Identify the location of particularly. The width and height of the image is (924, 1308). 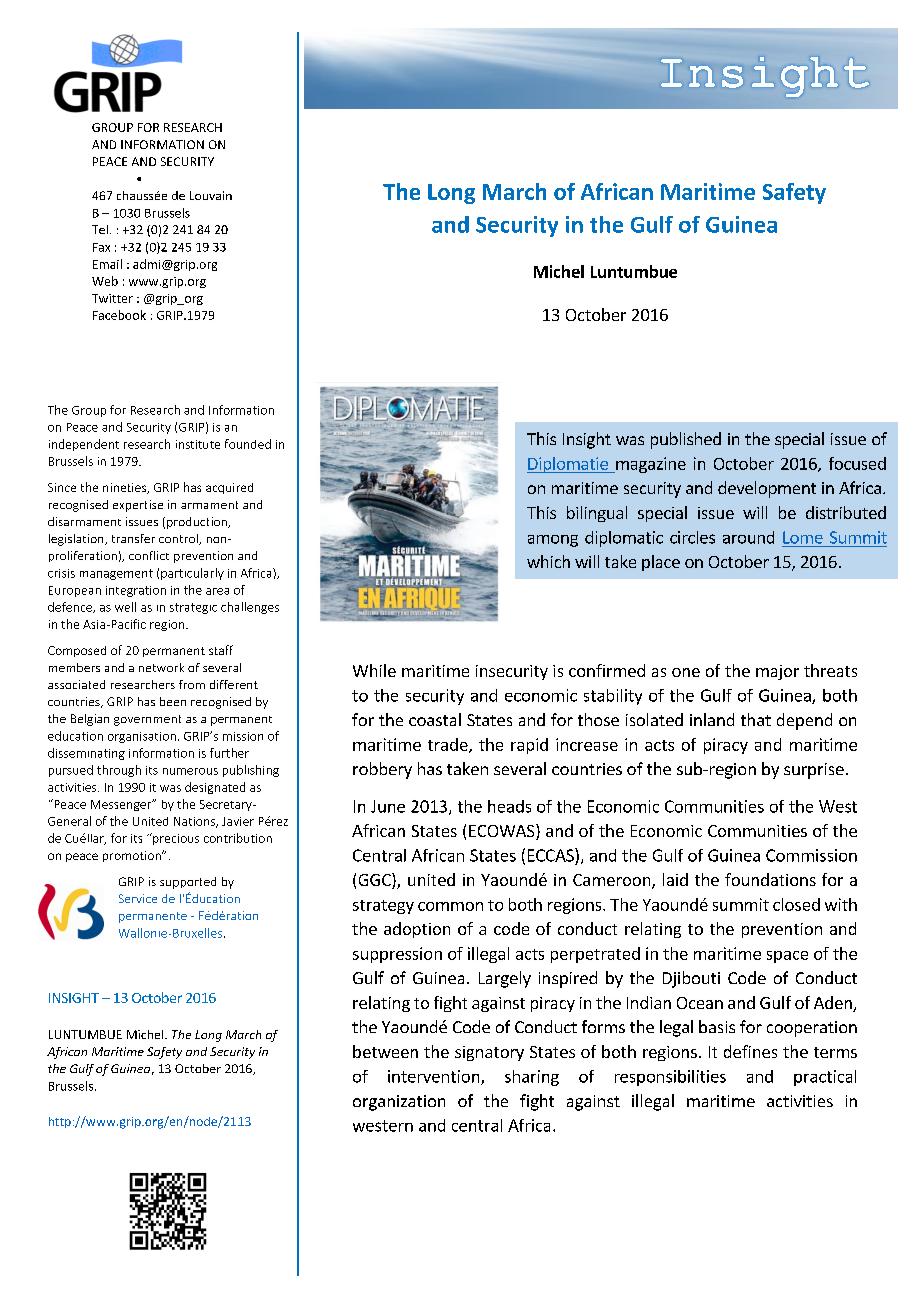
(192, 574).
